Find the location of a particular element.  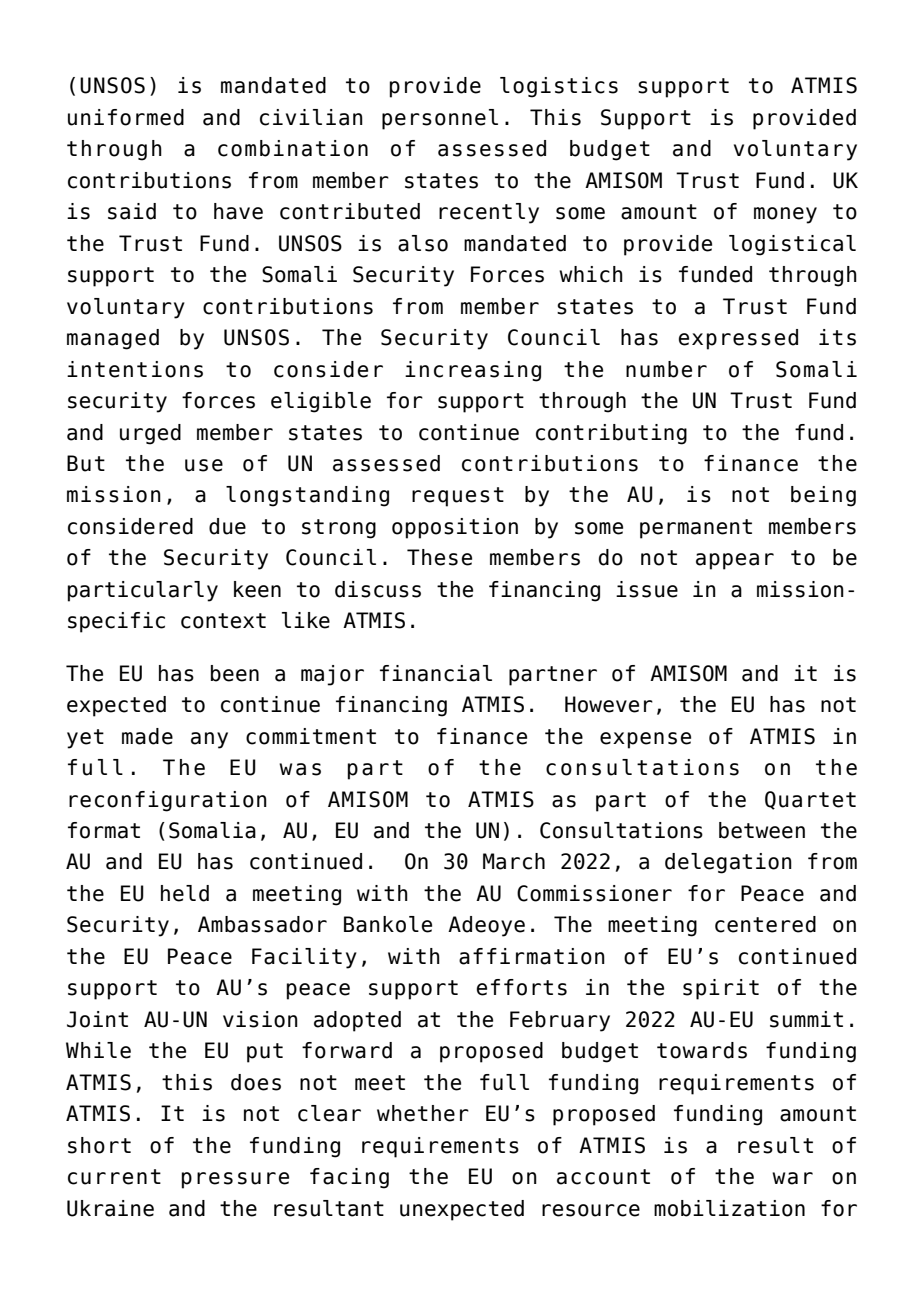

use is located at coordinates (204, 465).
